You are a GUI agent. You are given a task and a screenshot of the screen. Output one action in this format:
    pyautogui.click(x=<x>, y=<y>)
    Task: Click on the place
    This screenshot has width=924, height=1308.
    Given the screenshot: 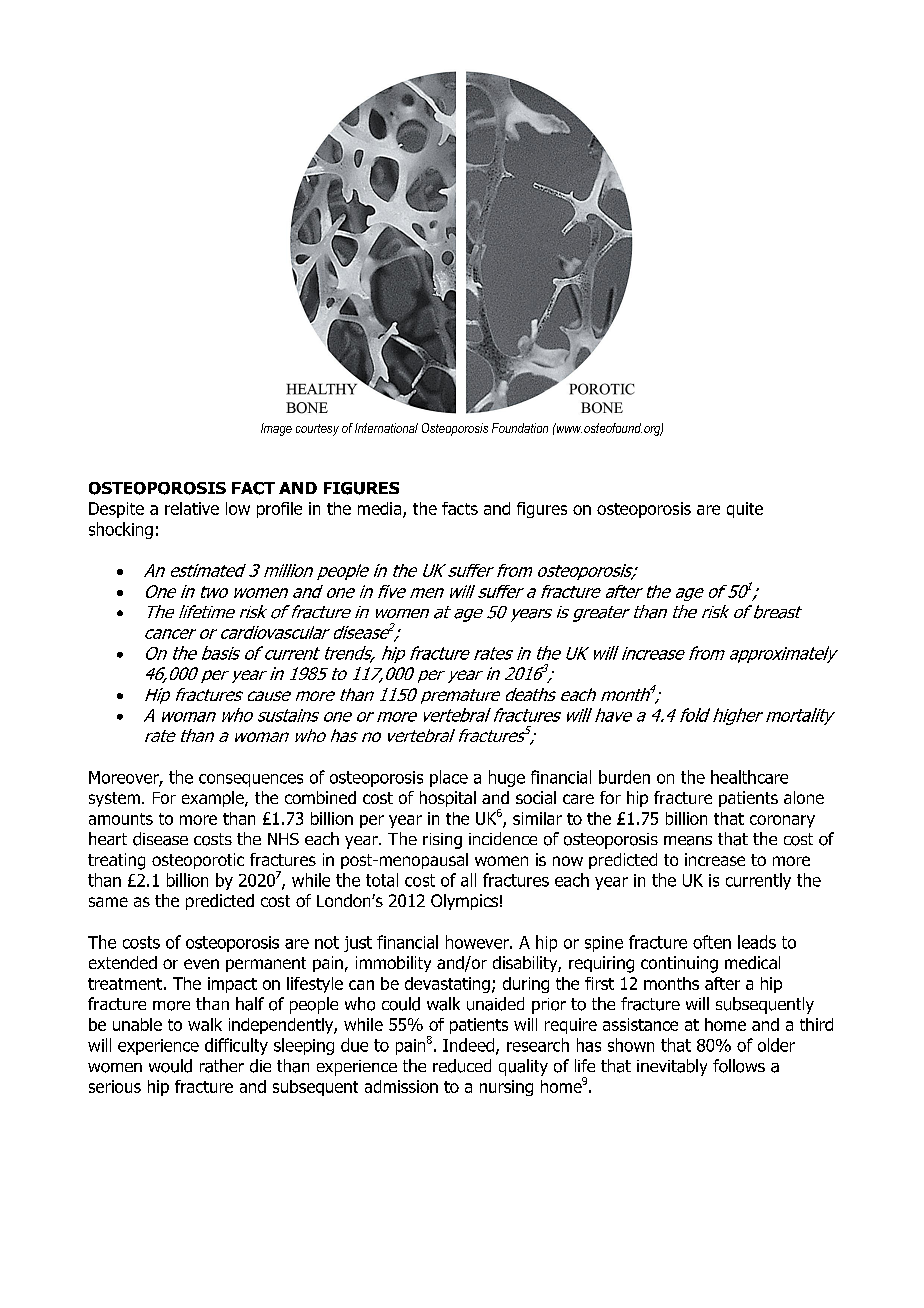 What is the action you would take?
    pyautogui.click(x=449, y=778)
